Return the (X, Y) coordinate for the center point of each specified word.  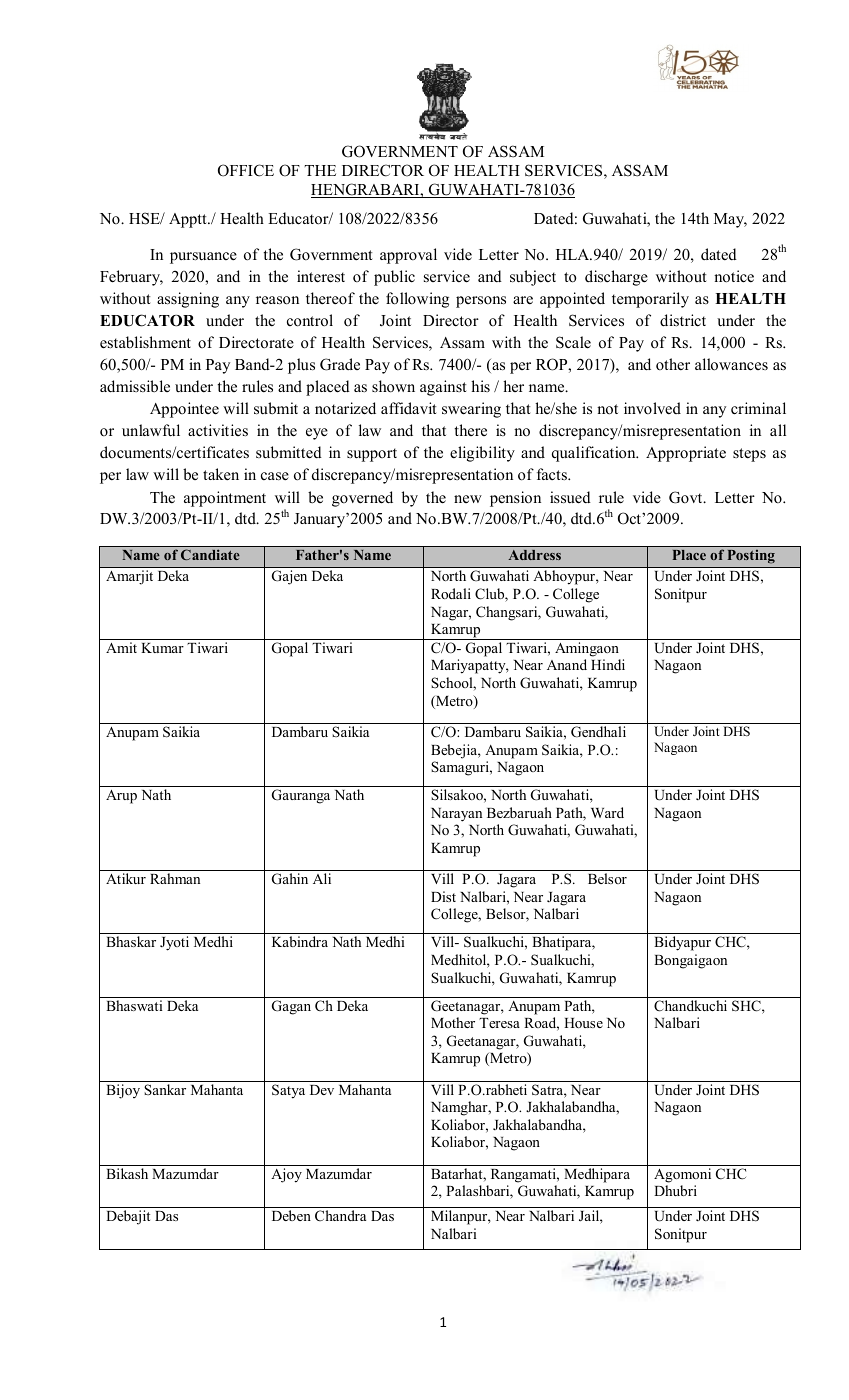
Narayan (456, 815)
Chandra (340, 1215)
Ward (607, 812)
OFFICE (246, 170)
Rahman (175, 878)
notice (734, 276)
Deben (291, 1215)
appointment (225, 499)
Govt (687, 497)
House (583, 1023)
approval (408, 256)
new (468, 499)
